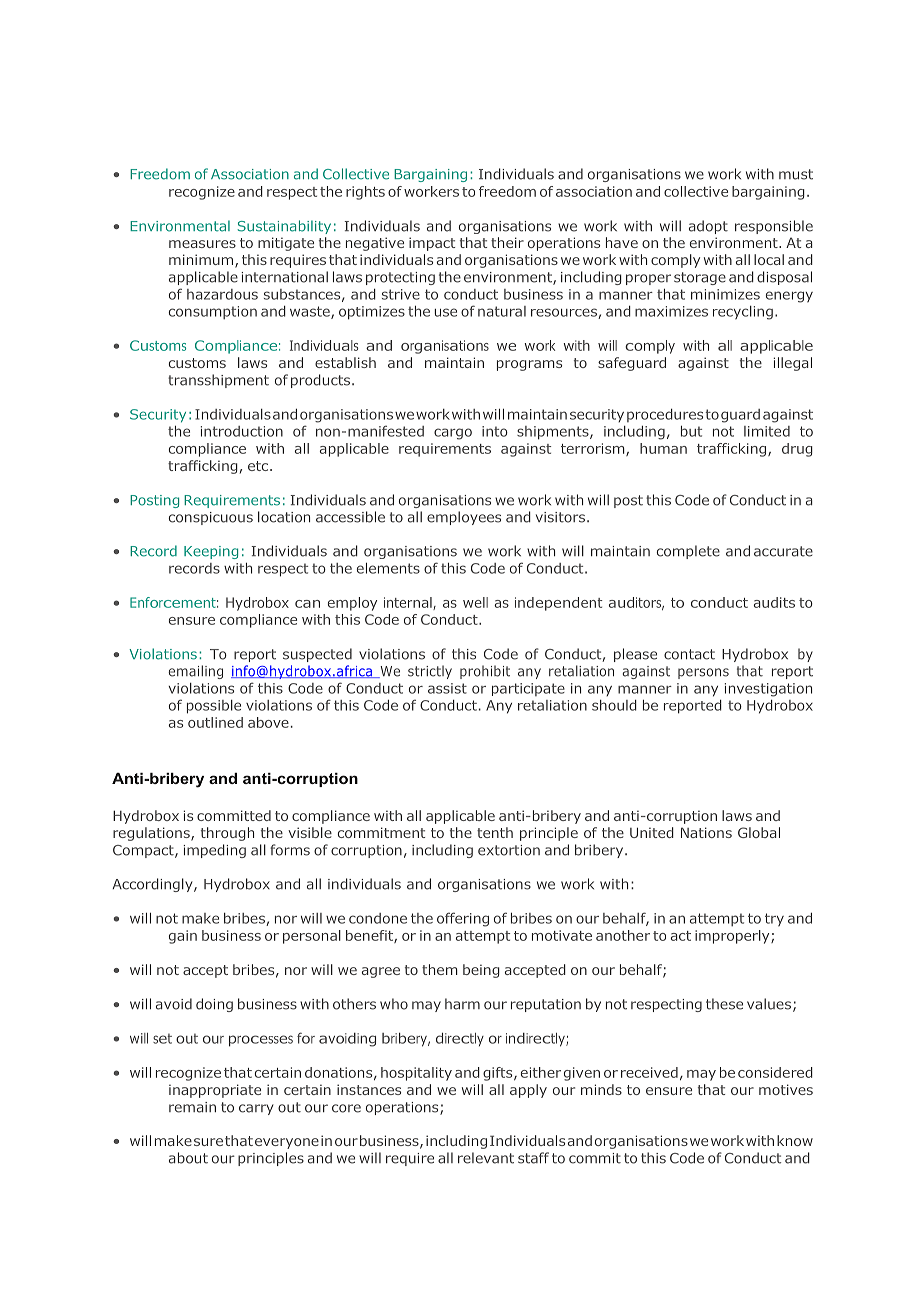 This screenshot has width=924, height=1308. I want to click on complete, so click(688, 552).
